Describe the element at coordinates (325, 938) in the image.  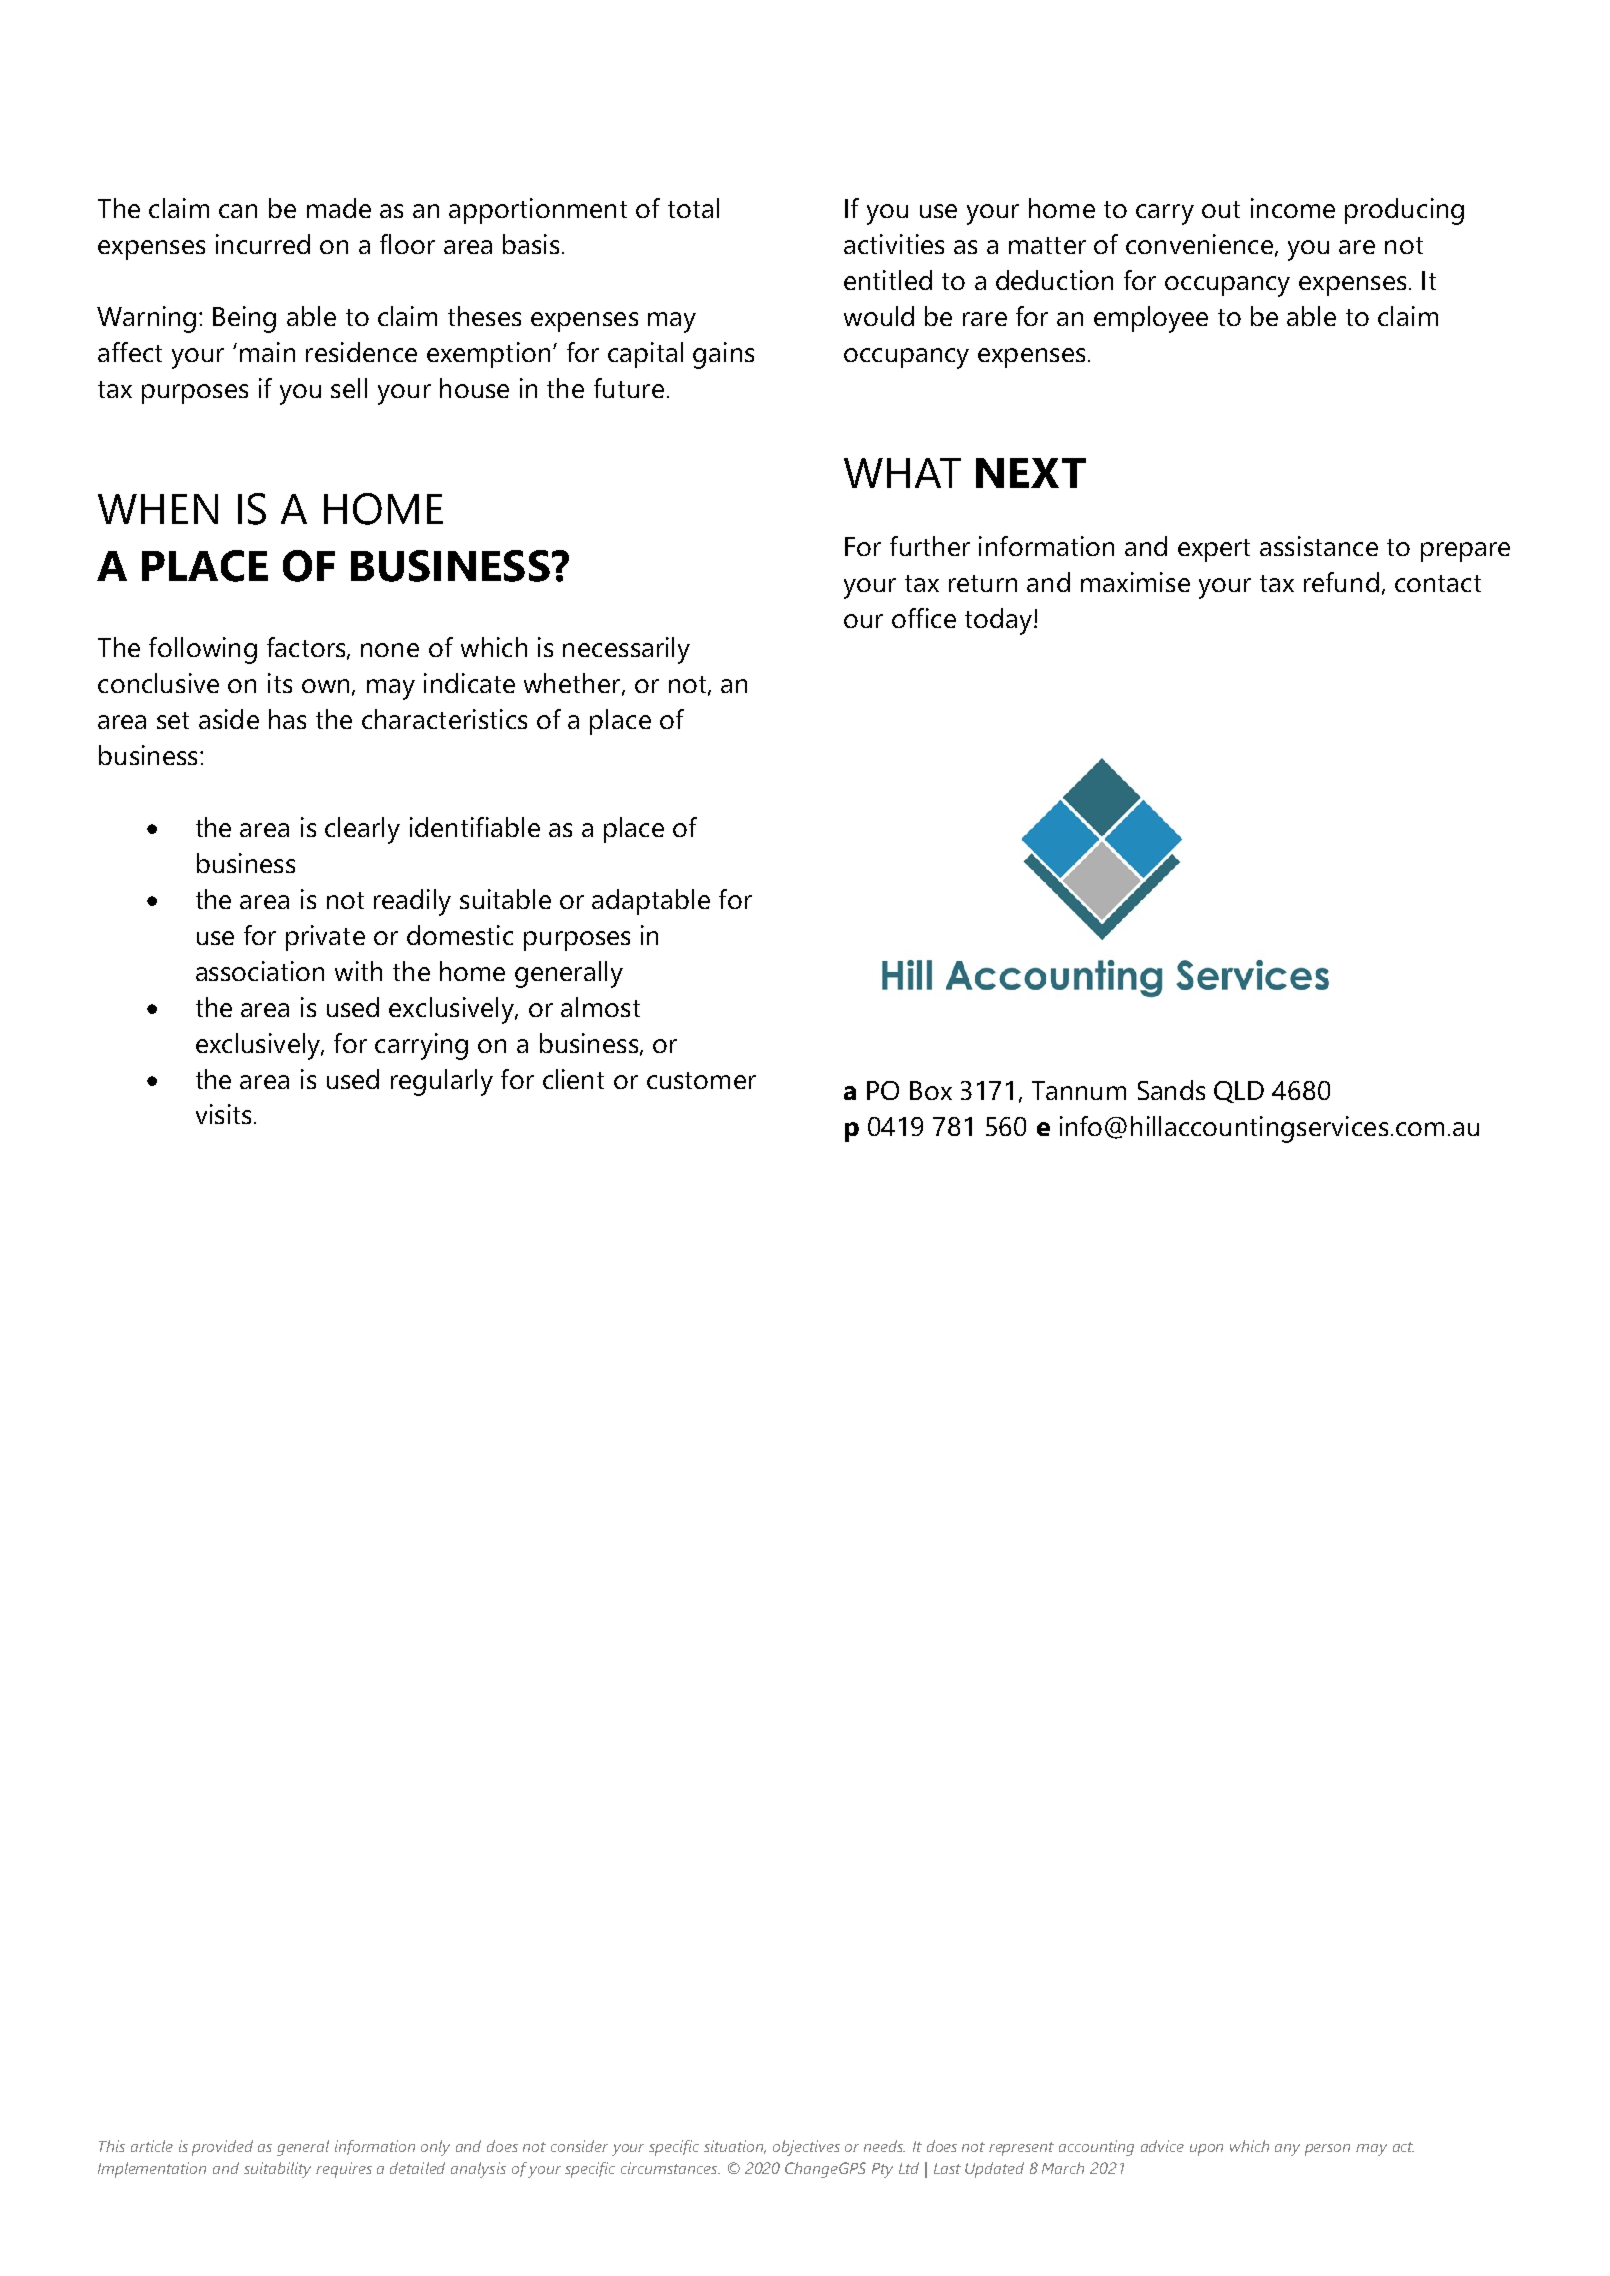
I see `private` at that location.
